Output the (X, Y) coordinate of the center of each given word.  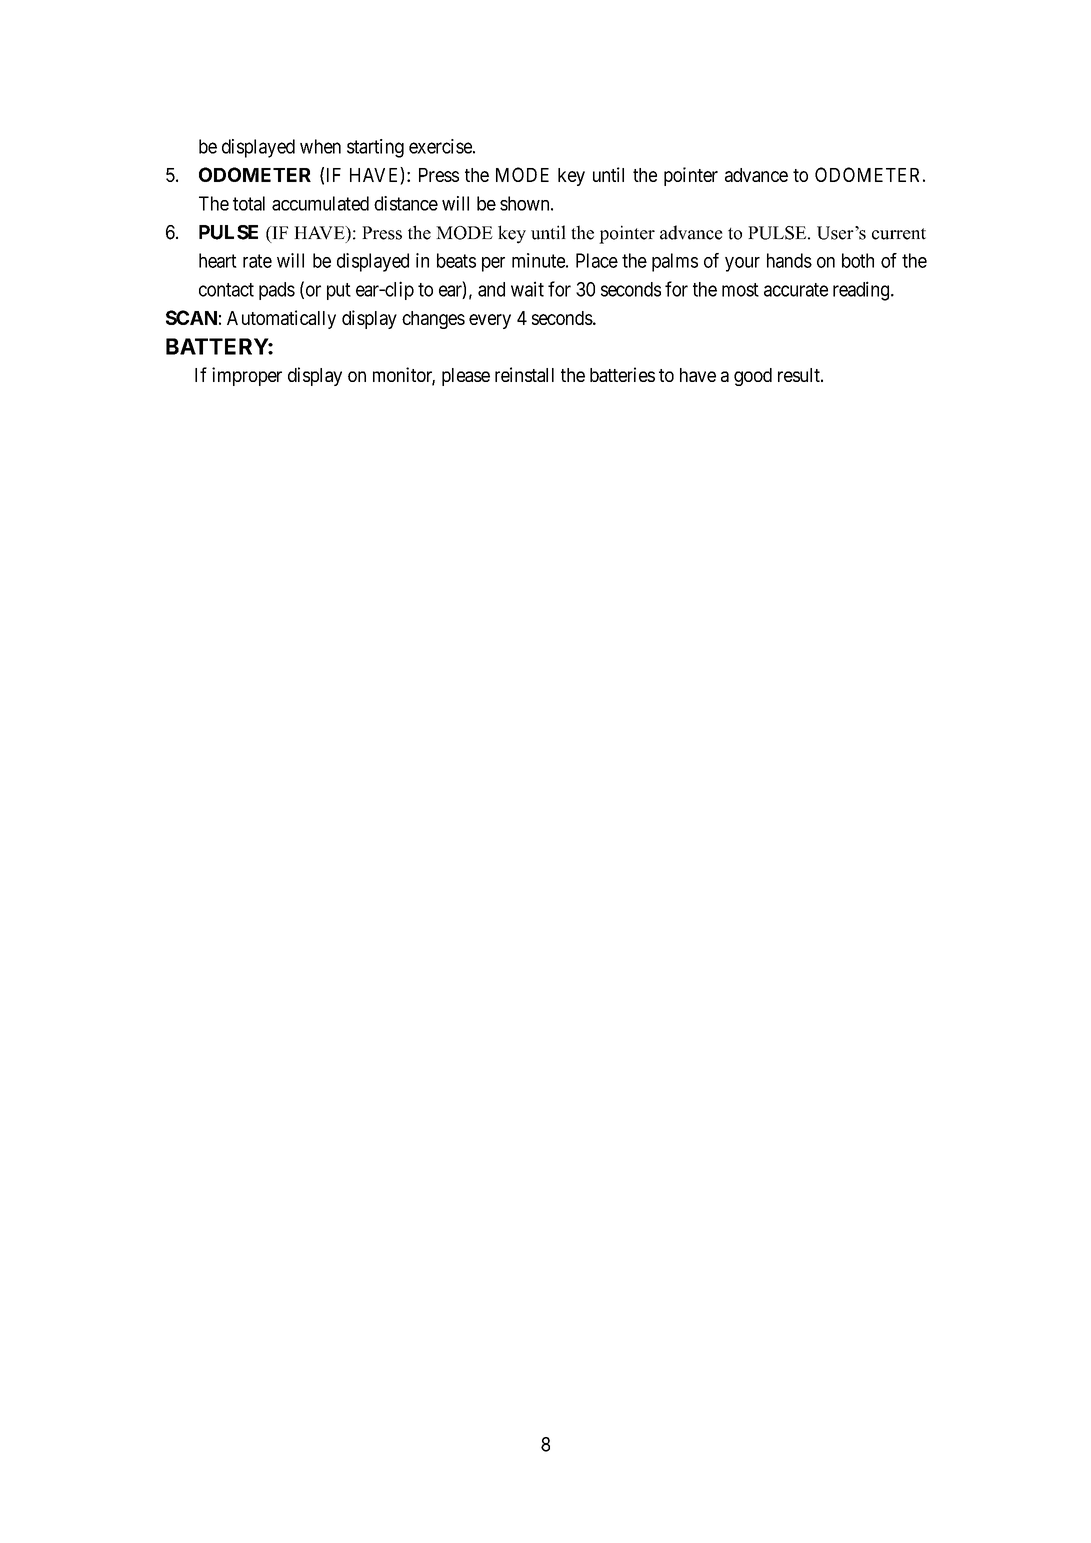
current (899, 234)
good (753, 377)
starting (375, 148)
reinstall (524, 374)
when (320, 146)
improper (247, 376)
